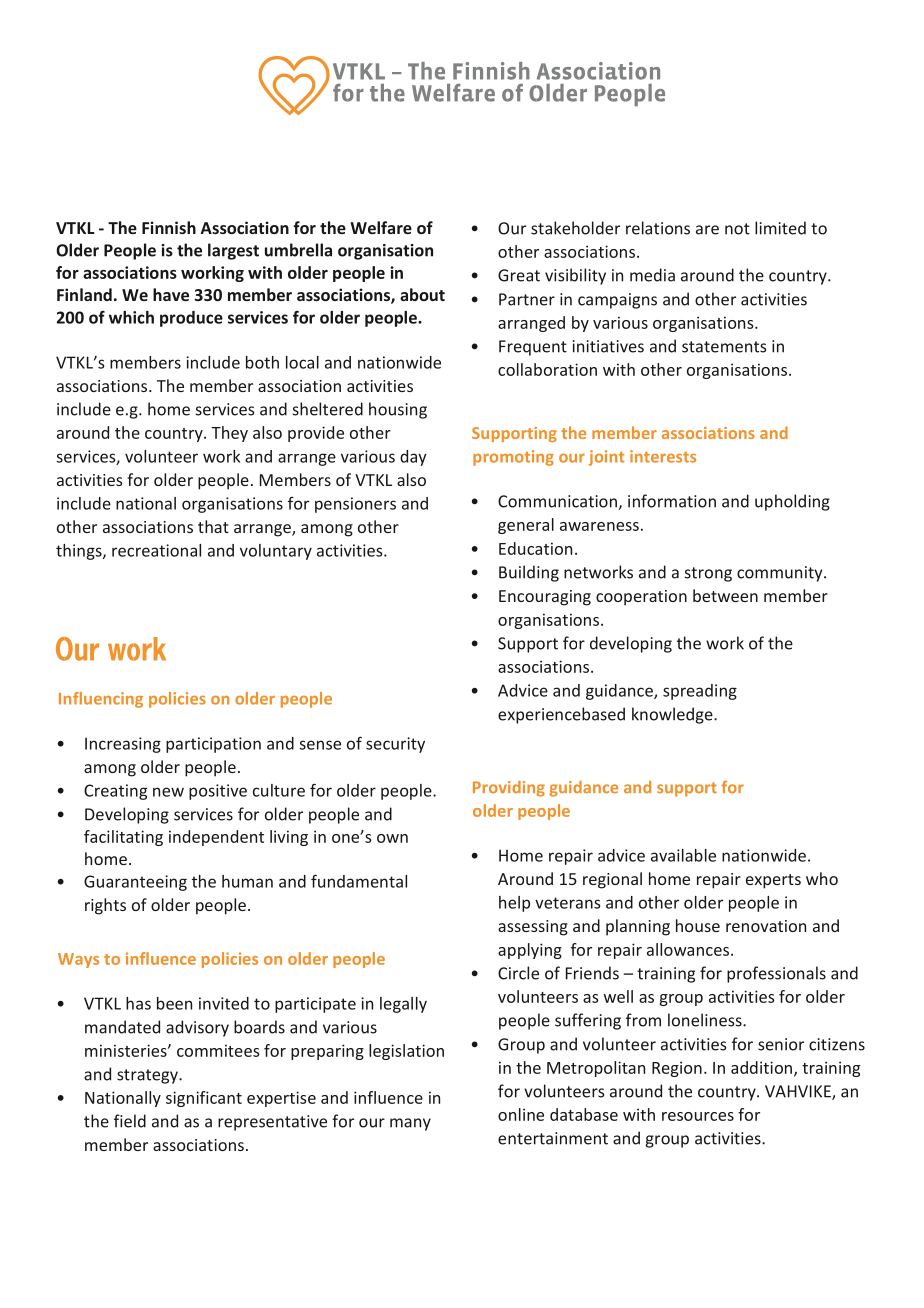 This document has height=1308, width=924. I want to click on Great, so click(519, 275).
